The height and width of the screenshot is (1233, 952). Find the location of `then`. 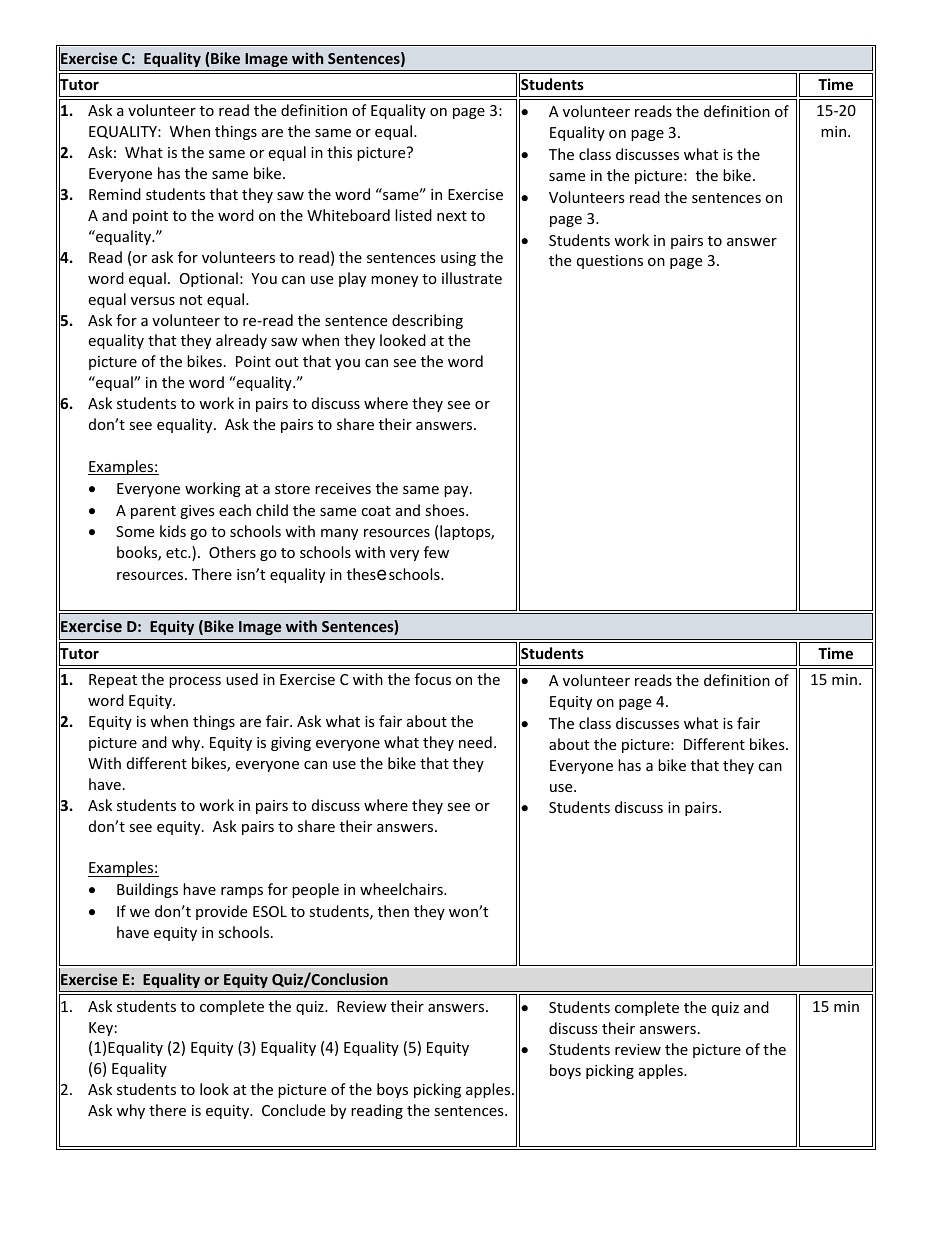

then is located at coordinates (393, 911).
